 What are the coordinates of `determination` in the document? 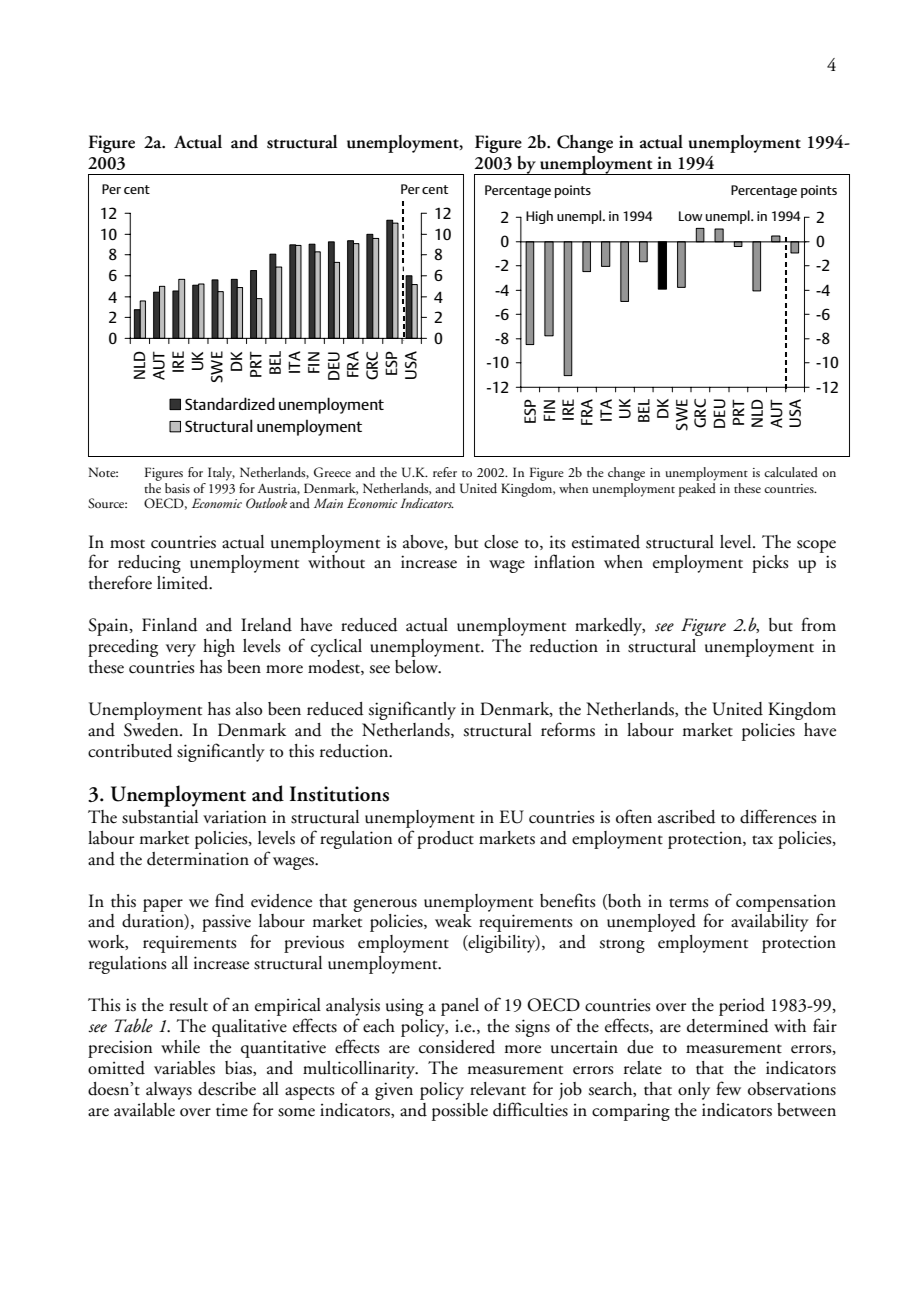 It's located at (198, 859).
